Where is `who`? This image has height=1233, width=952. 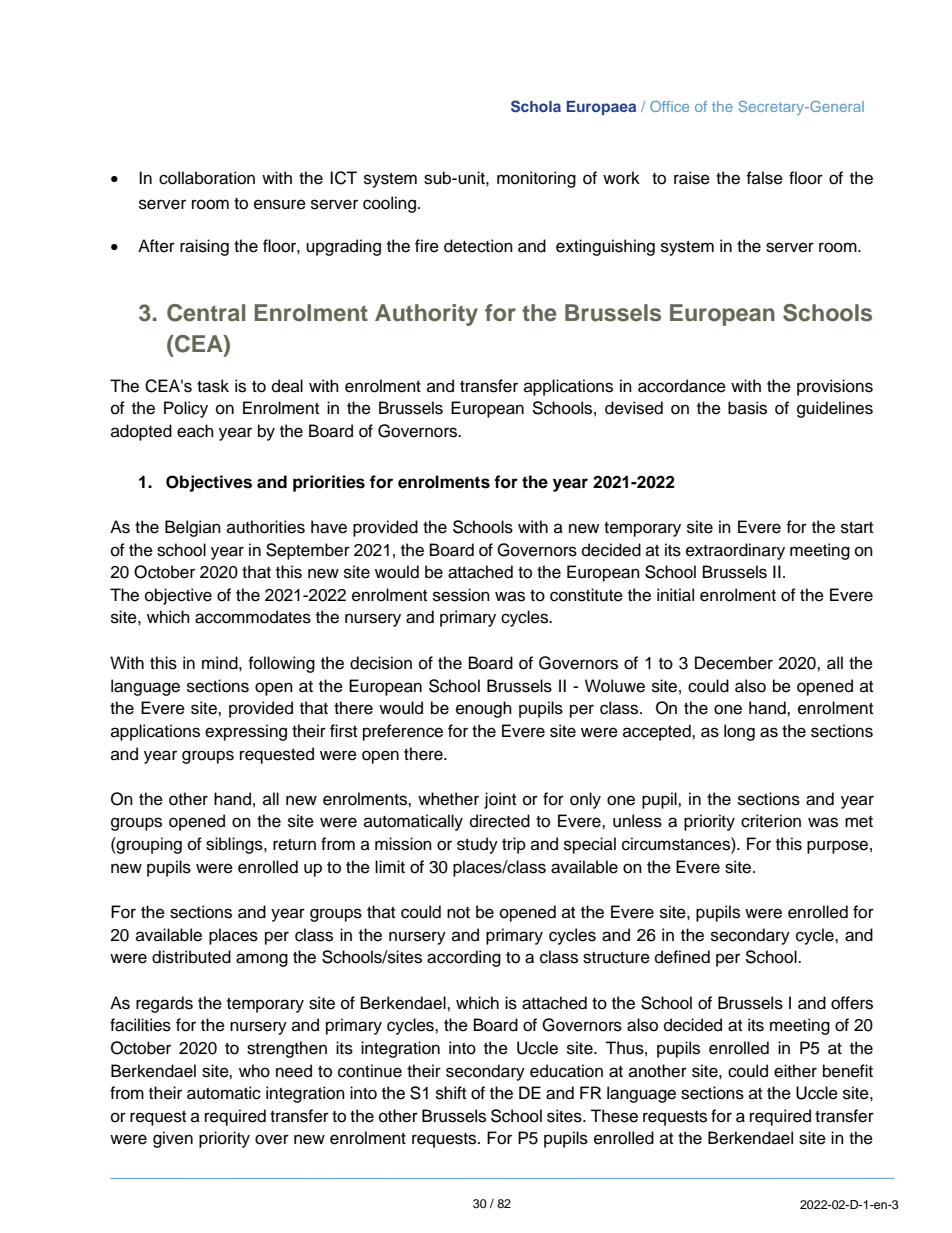 who is located at coordinates (254, 1071).
